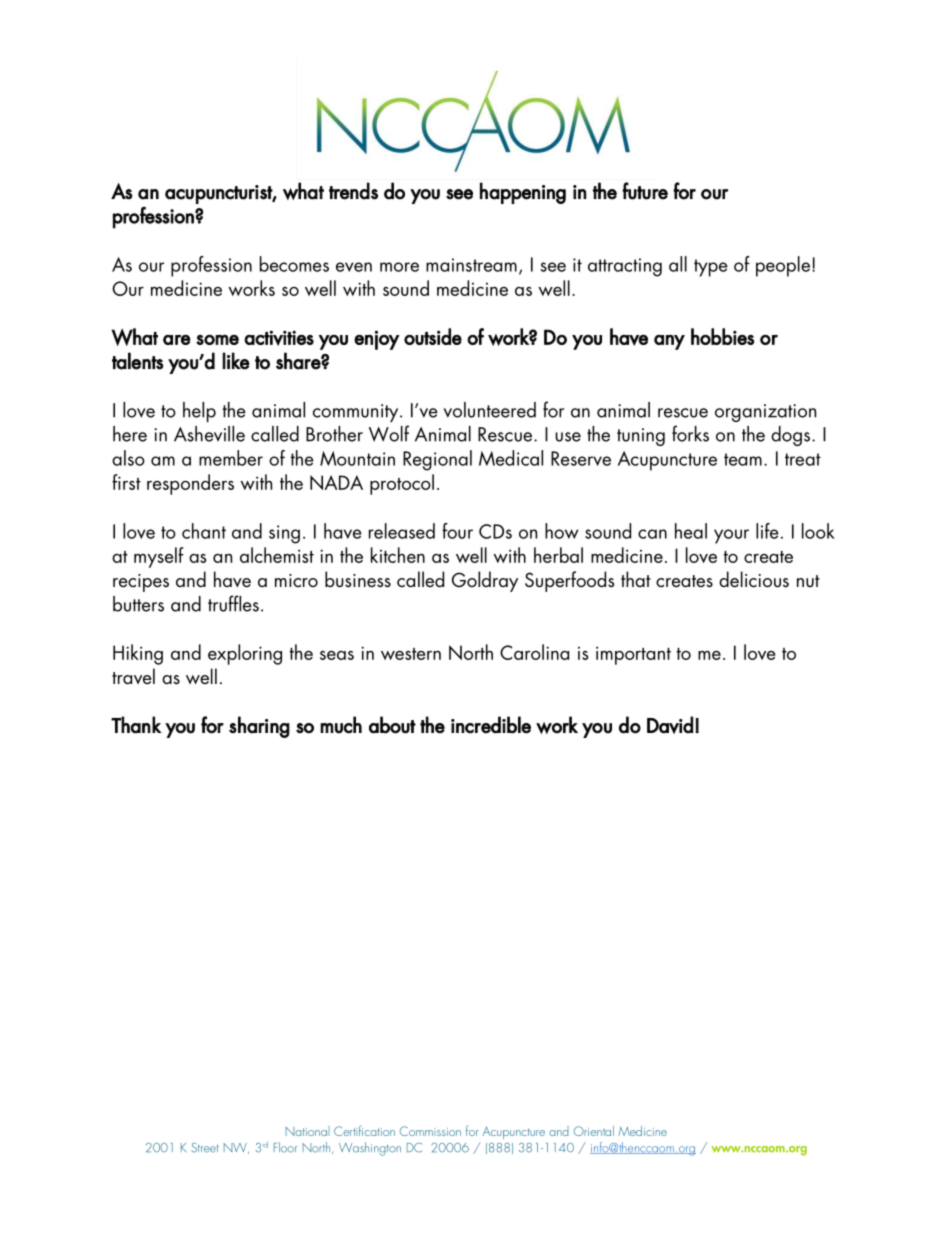  I want to click on Regional, so click(437, 460).
